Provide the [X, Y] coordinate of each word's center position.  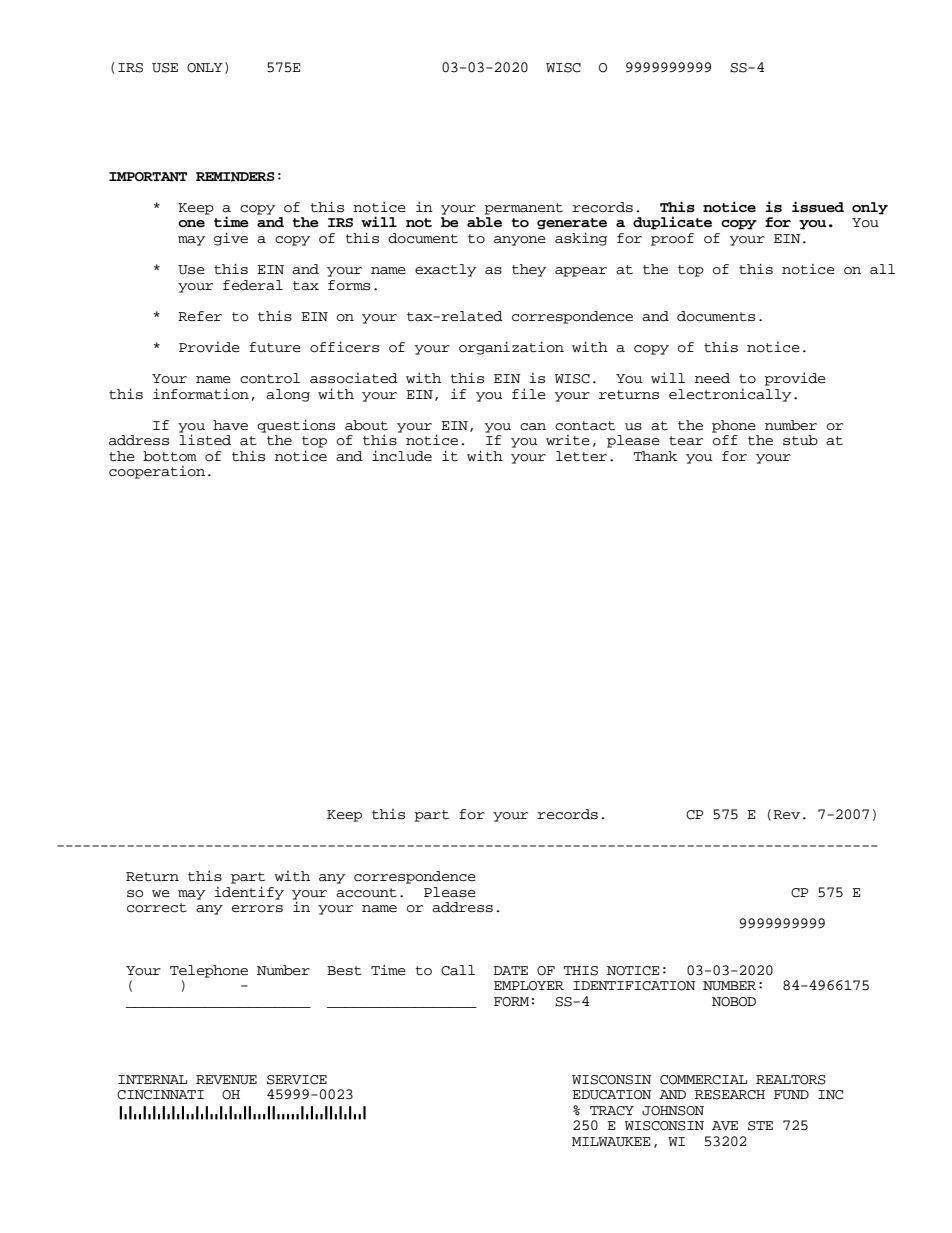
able [484, 222]
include [402, 456]
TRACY [612, 1111]
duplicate [672, 223]
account [366, 893]
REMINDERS [235, 177]
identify [249, 893]
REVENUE [226, 1080]
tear [686, 441]
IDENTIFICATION [634, 986]
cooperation [157, 472]
